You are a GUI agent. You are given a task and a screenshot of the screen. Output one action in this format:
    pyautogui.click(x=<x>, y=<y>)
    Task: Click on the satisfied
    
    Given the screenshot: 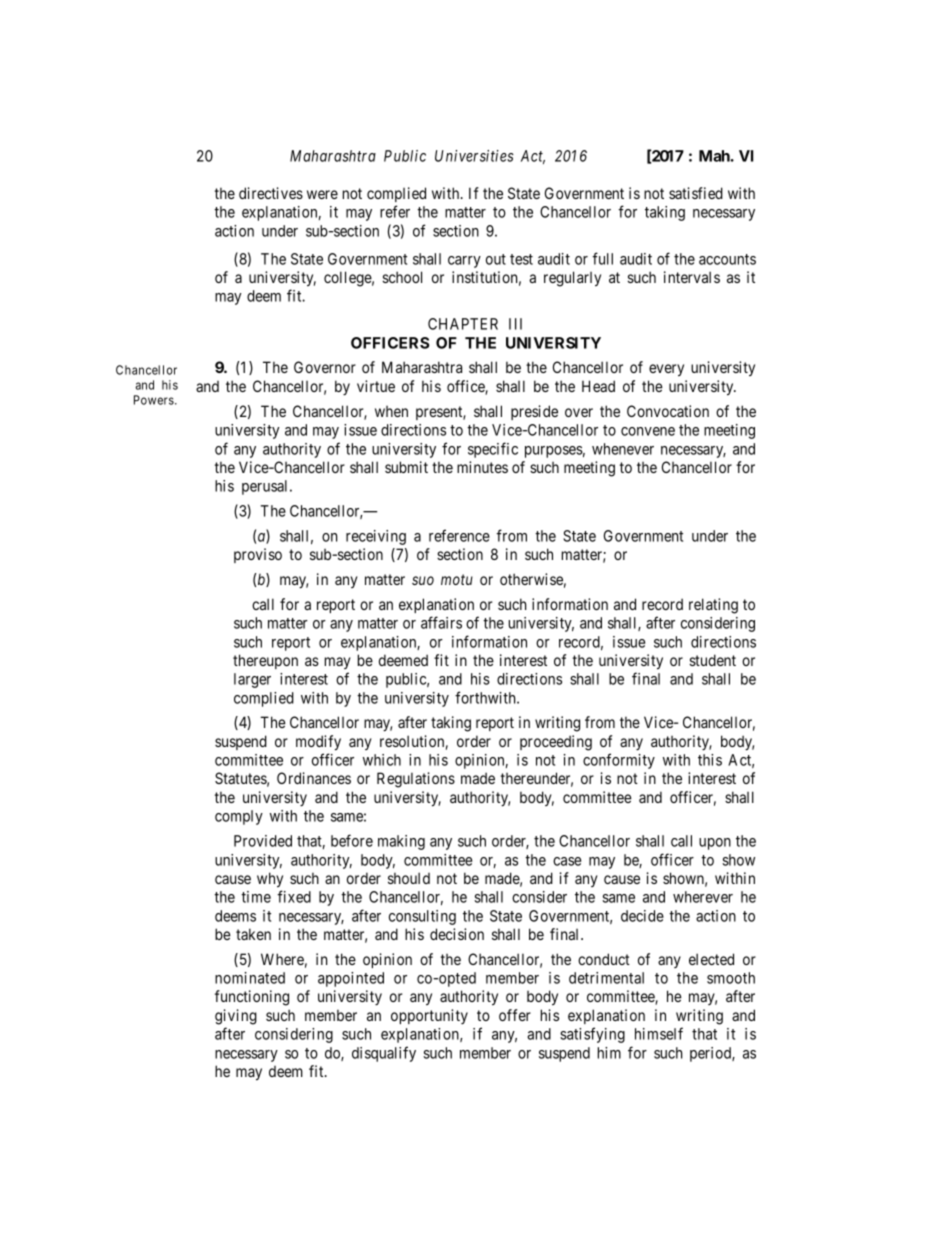 What is the action you would take?
    pyautogui.click(x=696, y=193)
